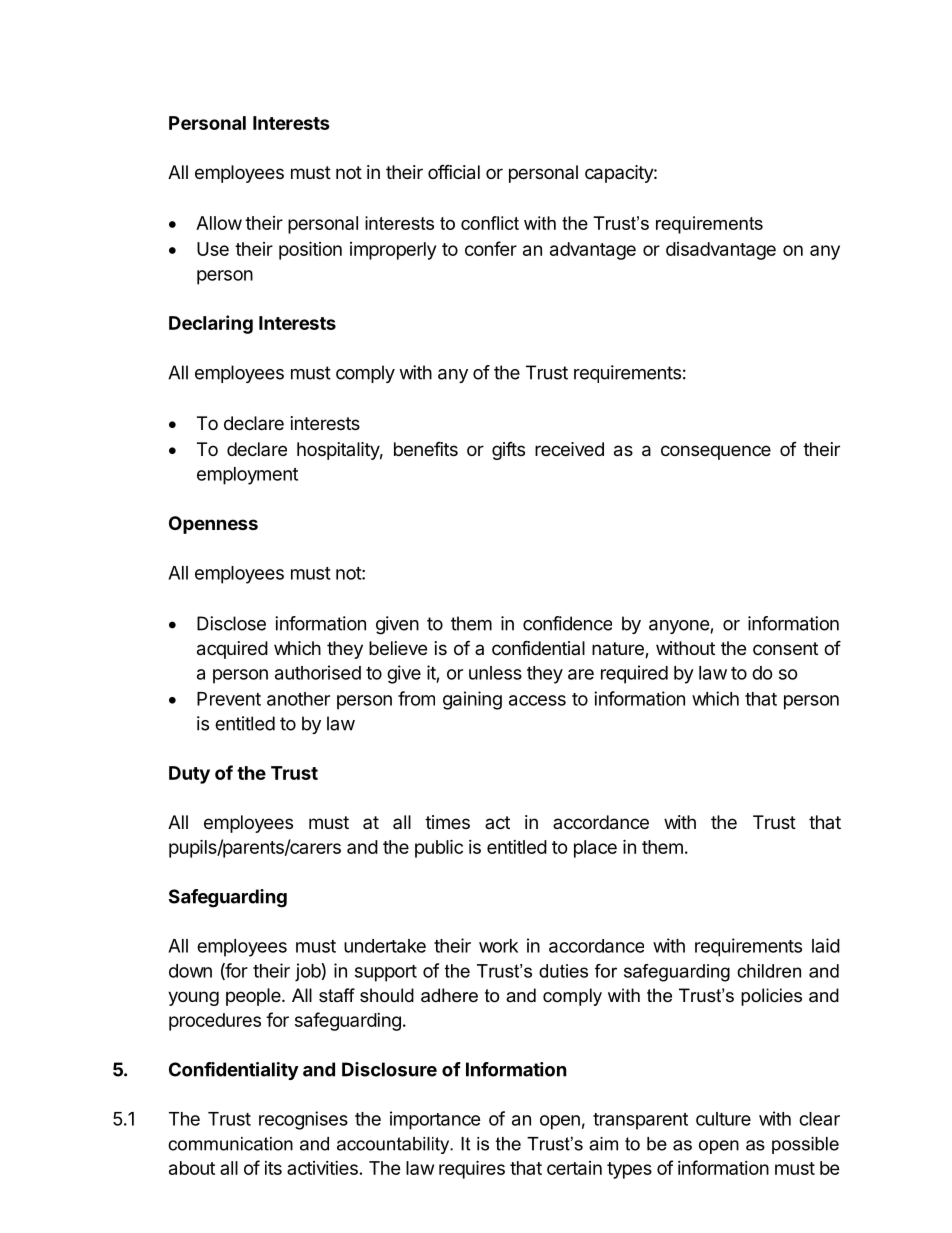  Describe the element at coordinates (785, 648) in the document. I see `consent` at that location.
